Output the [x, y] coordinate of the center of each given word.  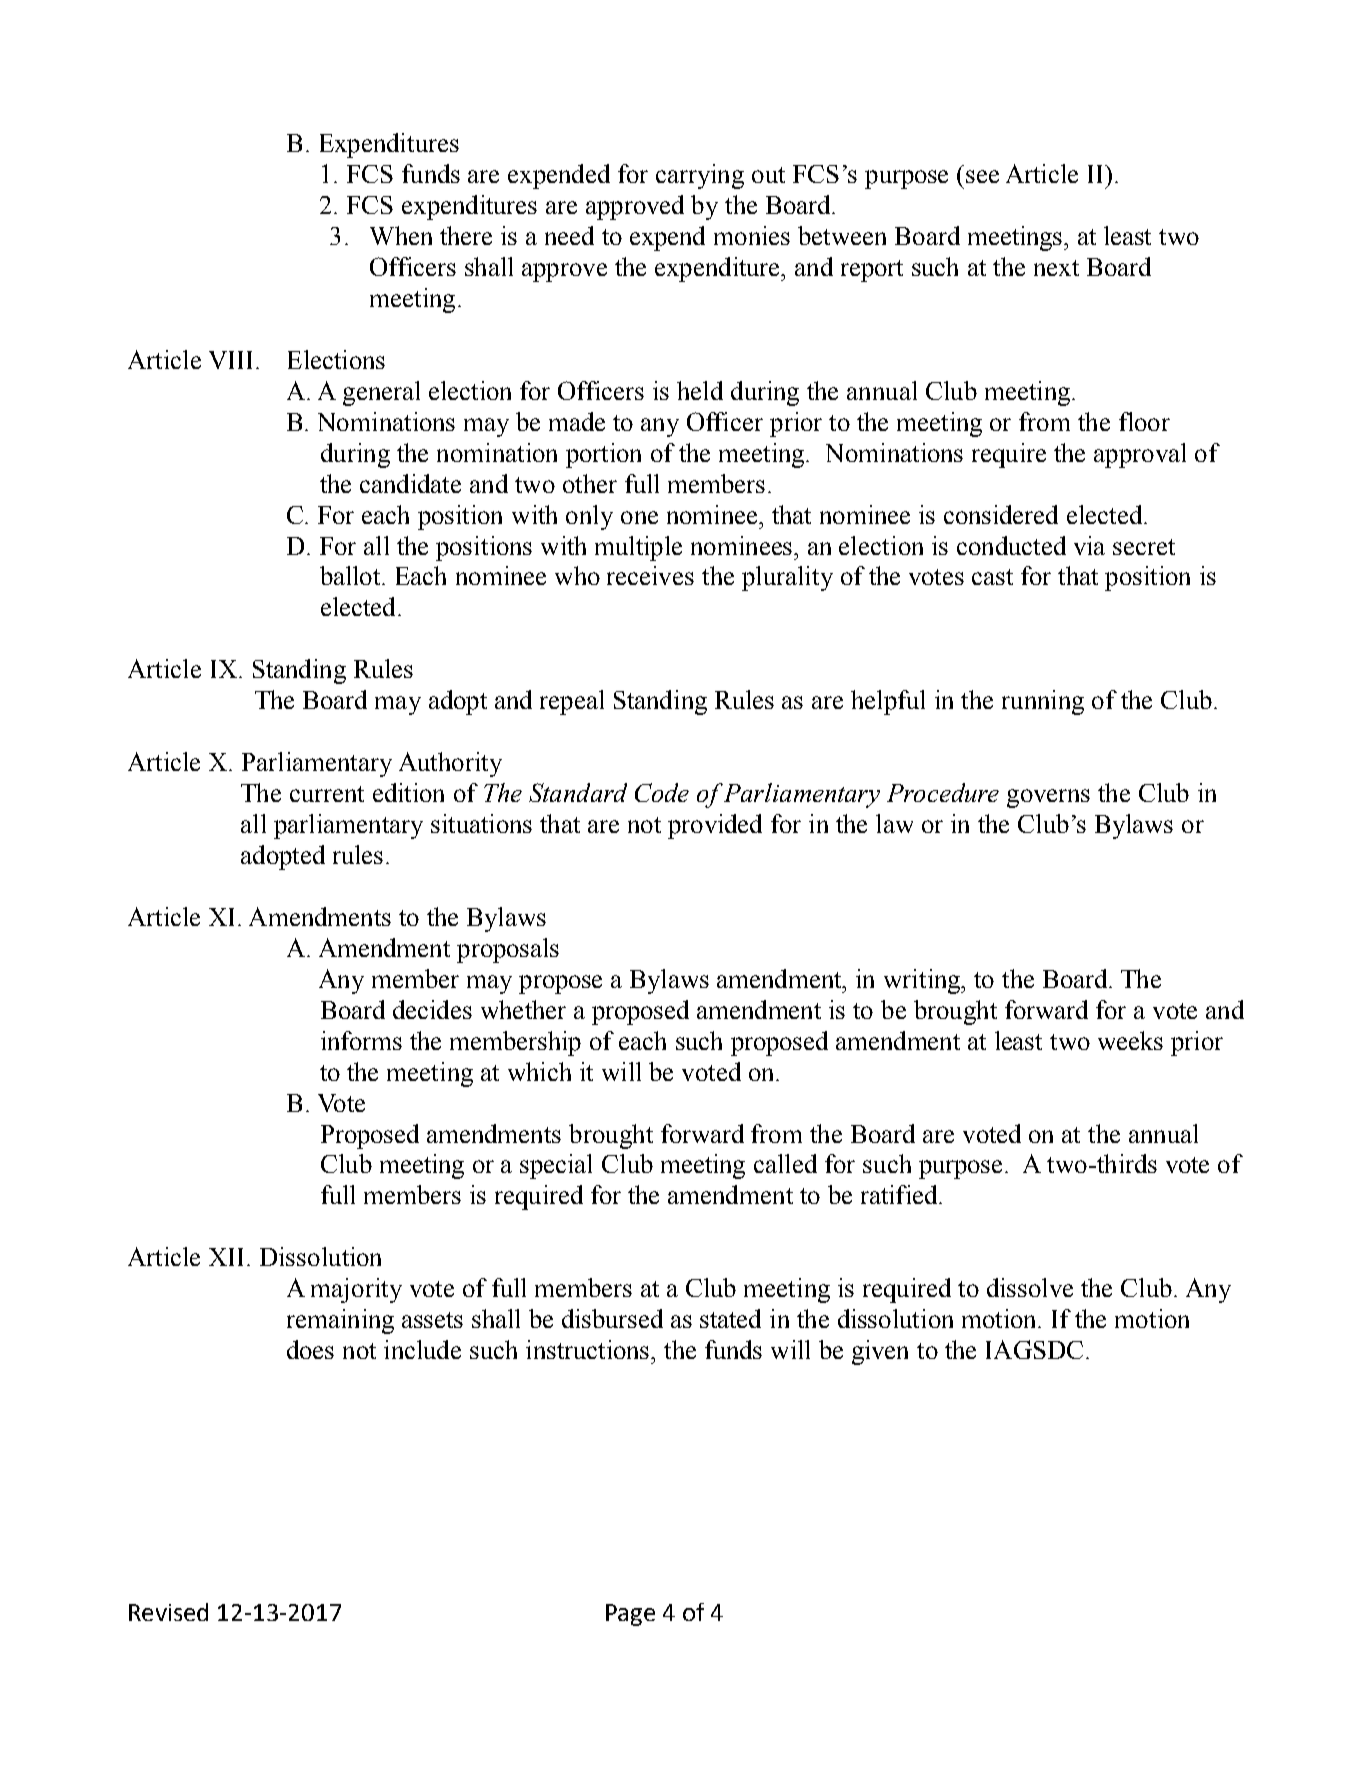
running [1043, 702]
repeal [572, 702]
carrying [700, 176]
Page [630, 1615]
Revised [168, 1612]
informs [361, 1040]
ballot [352, 575]
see [982, 176]
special [556, 1166]
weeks [1130, 1040]
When [401, 235]
